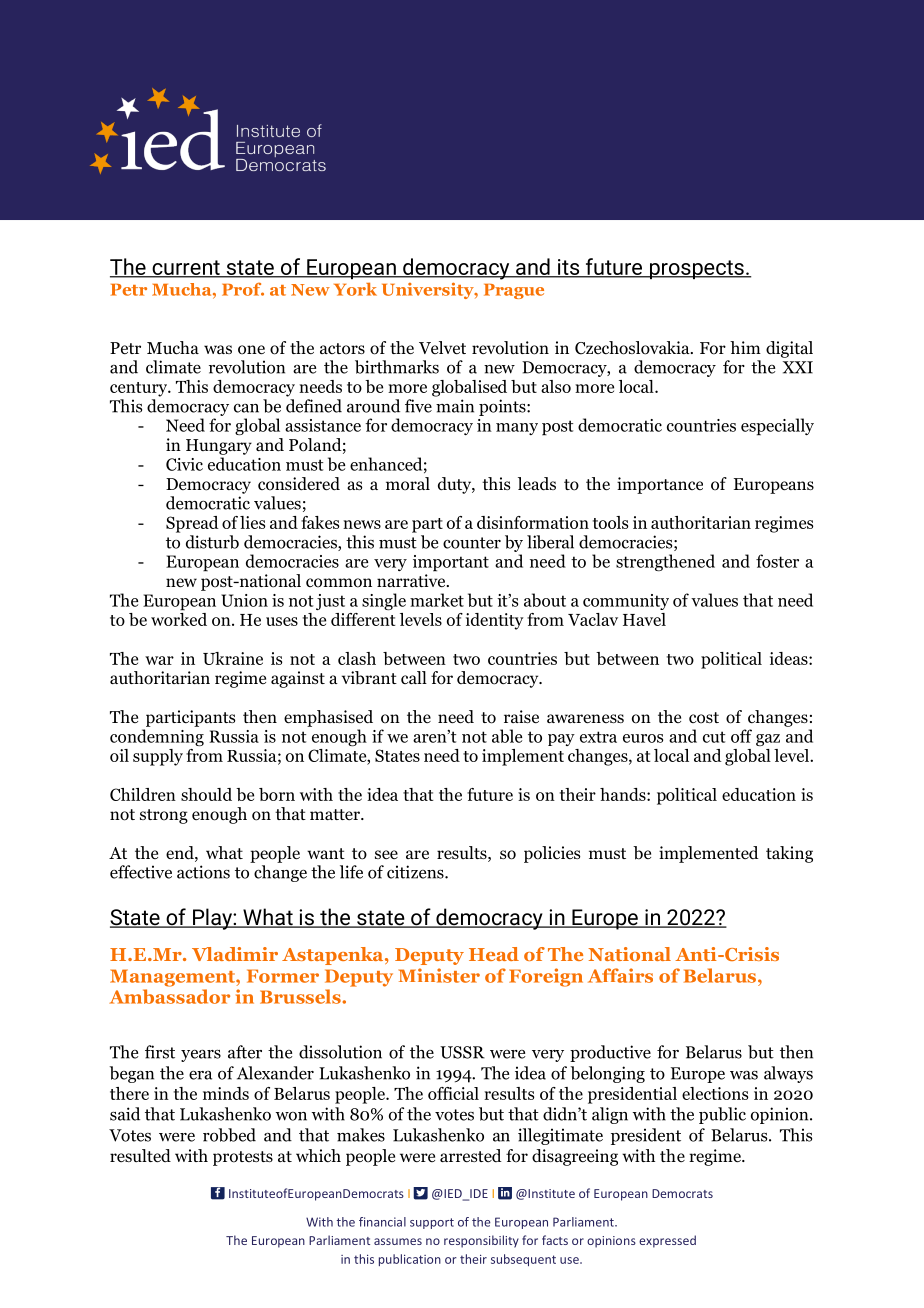 This screenshot has width=924, height=1308. What do you see at coordinates (481, 1241) in the screenshot?
I see `responsibility` at bounding box center [481, 1241].
